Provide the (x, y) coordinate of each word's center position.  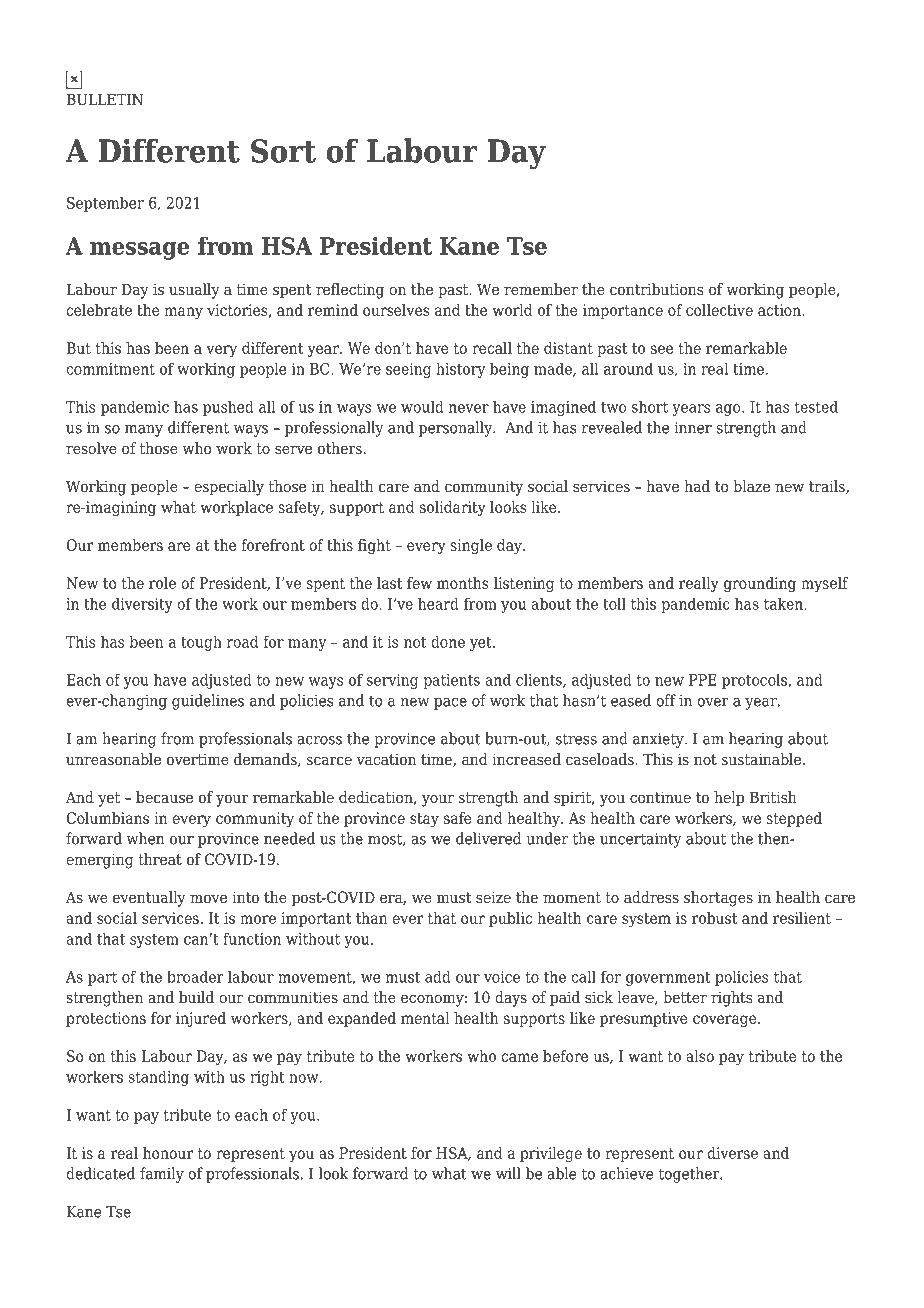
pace (450, 704)
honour (168, 1153)
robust (714, 918)
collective (719, 310)
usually (194, 291)
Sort (283, 151)
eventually (149, 899)
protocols (756, 681)
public (510, 919)
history (461, 370)
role (162, 583)
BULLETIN (105, 99)
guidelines (208, 702)
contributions (656, 289)
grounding (760, 584)
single (471, 546)
